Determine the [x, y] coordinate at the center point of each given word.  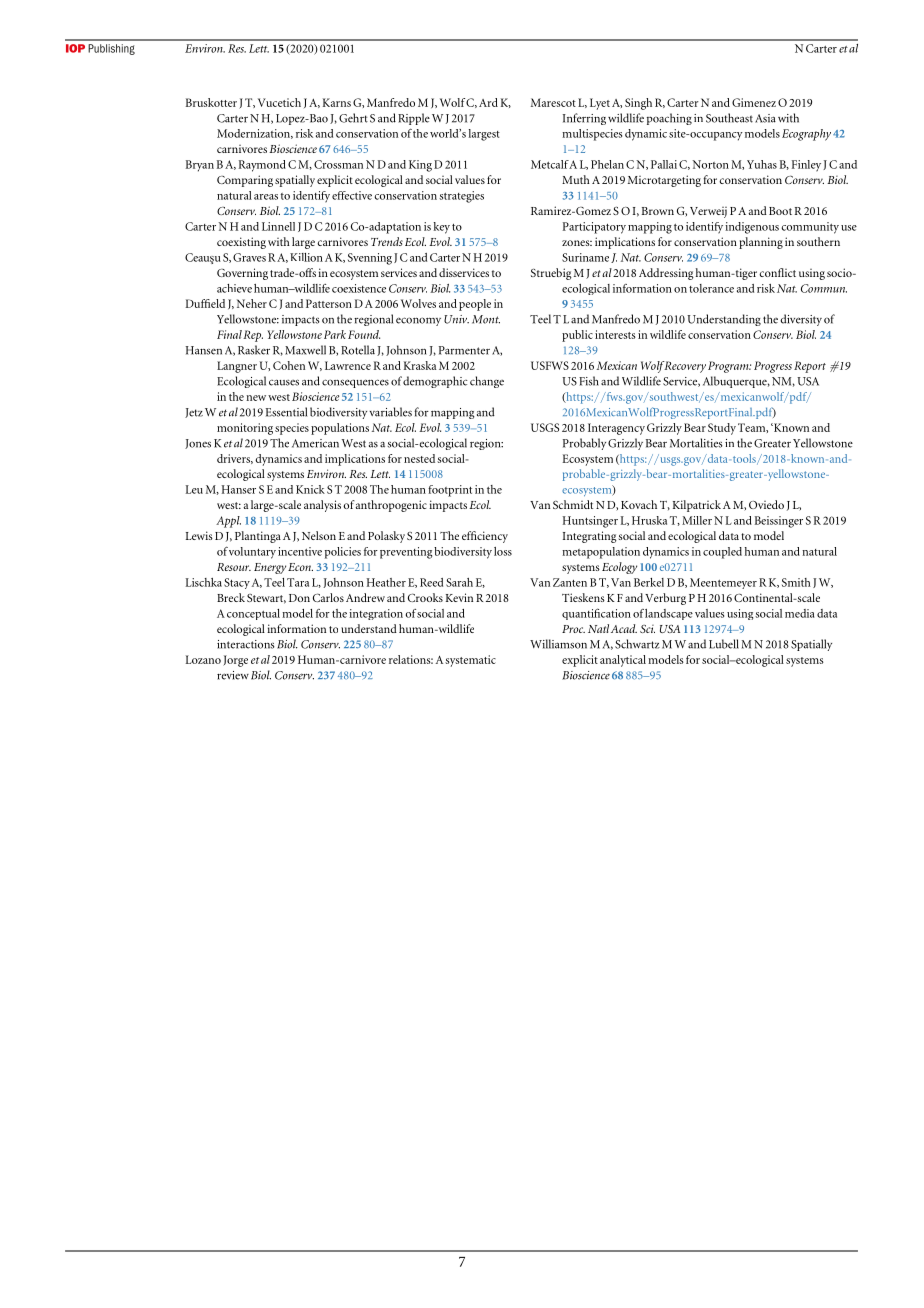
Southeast [729, 118]
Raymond [262, 166]
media [800, 613]
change [487, 382]
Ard [488, 102]
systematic [470, 661]
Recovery [684, 367]
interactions [245, 644]
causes [284, 382]
